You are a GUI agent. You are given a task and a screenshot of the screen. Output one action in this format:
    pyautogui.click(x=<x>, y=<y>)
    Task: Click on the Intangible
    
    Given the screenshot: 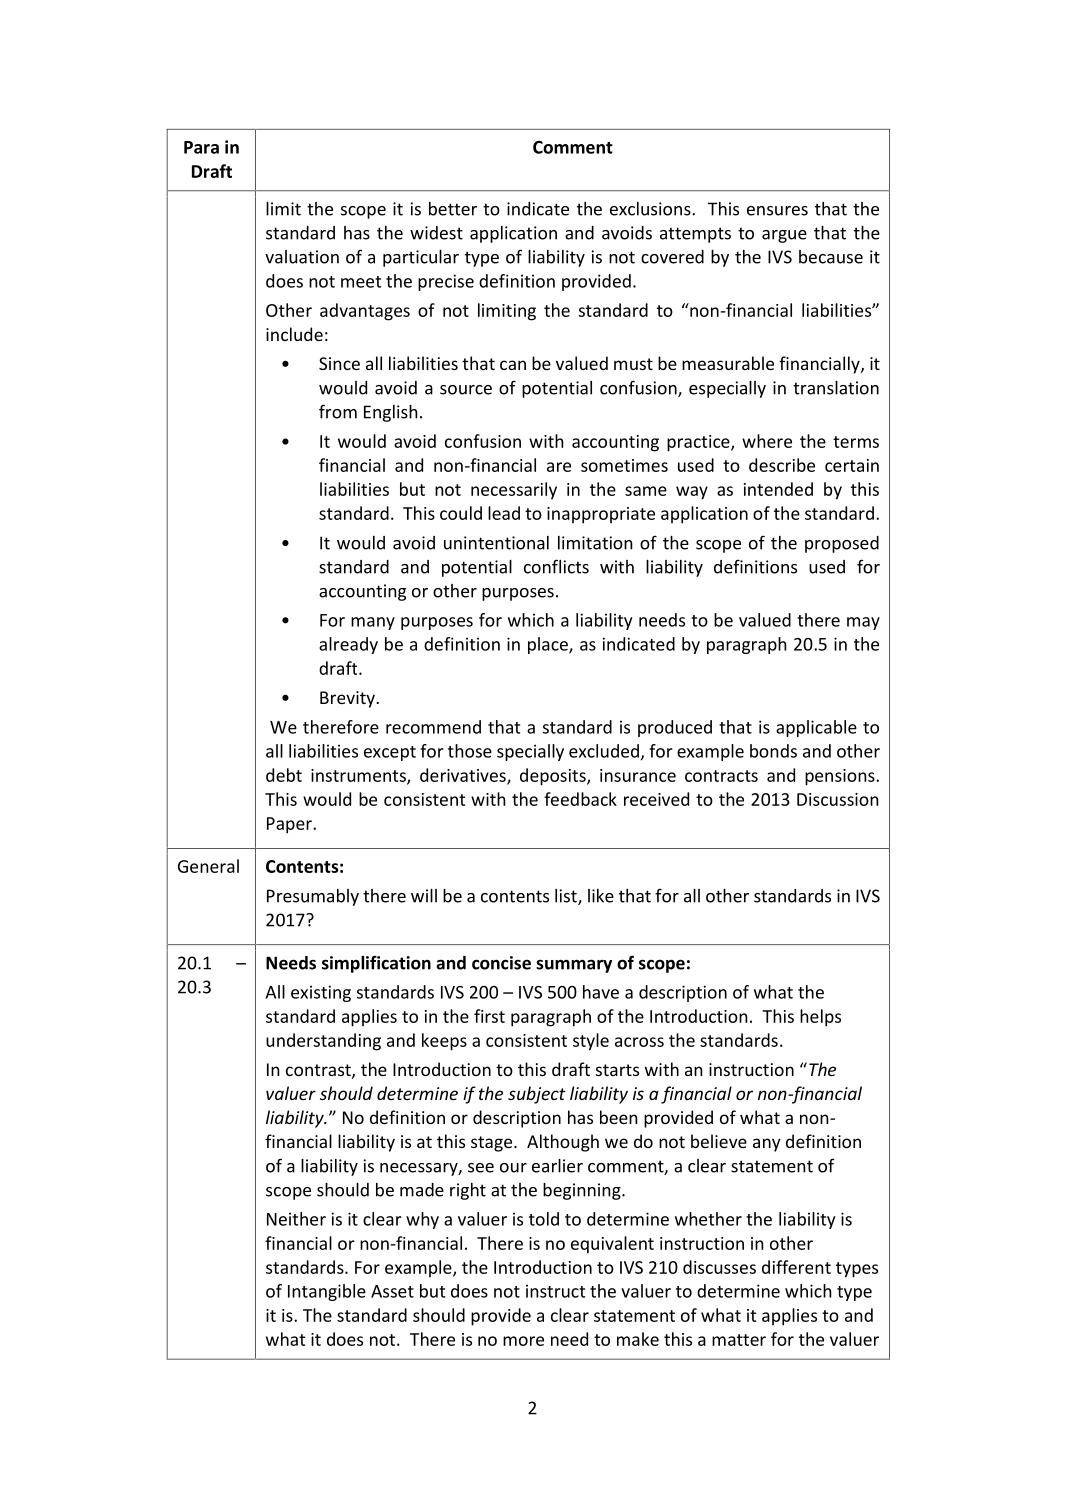 What is the action you would take?
    pyautogui.click(x=327, y=1292)
